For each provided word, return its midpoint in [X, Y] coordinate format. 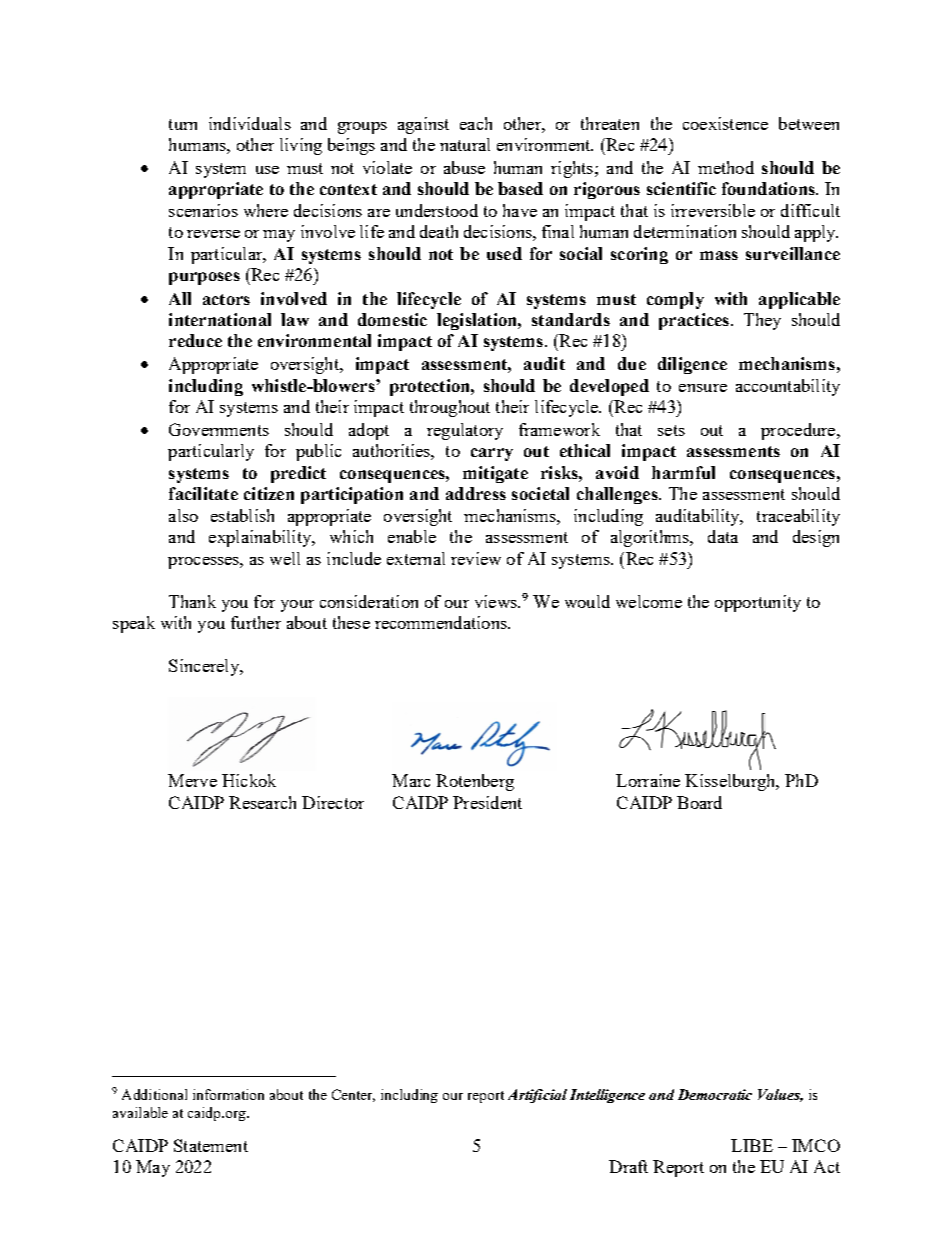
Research [262, 802]
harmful [683, 472]
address [476, 493]
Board [699, 802]
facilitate [203, 493]
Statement [211, 1145]
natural [465, 144]
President [487, 802]
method [726, 167]
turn [183, 124]
